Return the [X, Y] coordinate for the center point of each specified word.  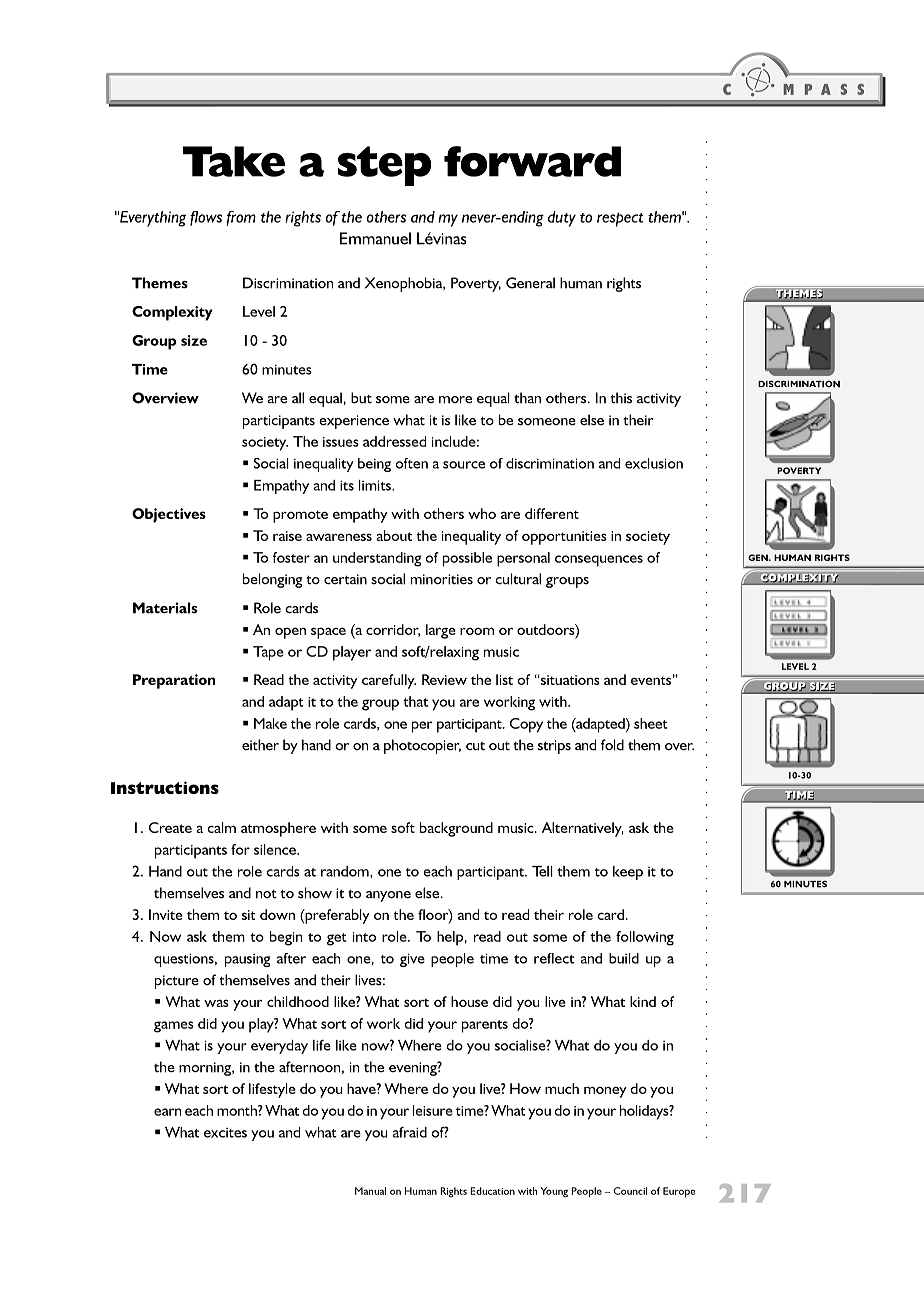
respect [620, 219]
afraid [409, 1132]
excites [225, 1133]
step [384, 166]
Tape [268, 653]
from [241, 218]
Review [444, 679]
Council [630, 1191]
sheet [651, 723]
